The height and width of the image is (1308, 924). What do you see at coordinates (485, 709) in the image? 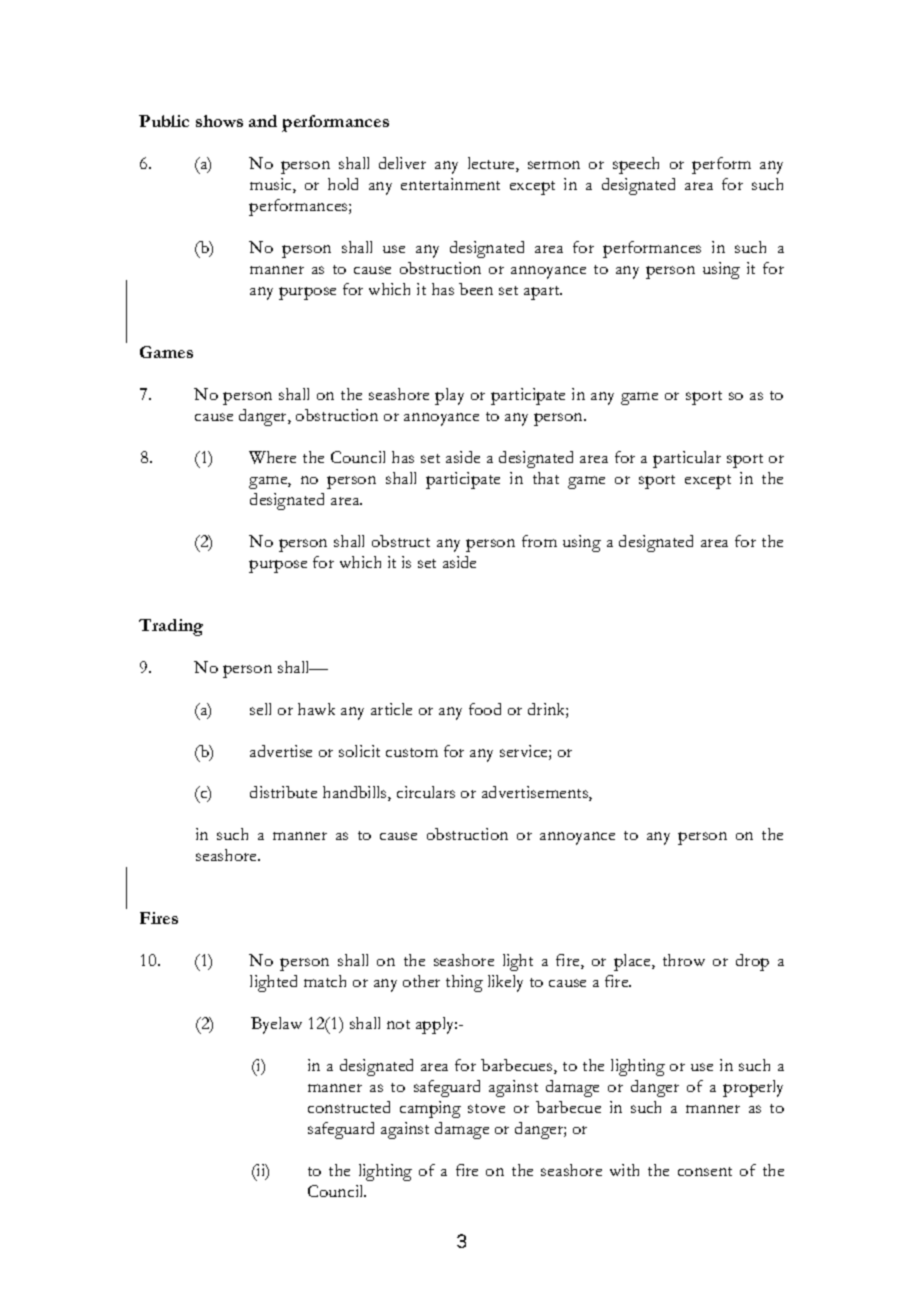
I see `food` at bounding box center [485, 709].
